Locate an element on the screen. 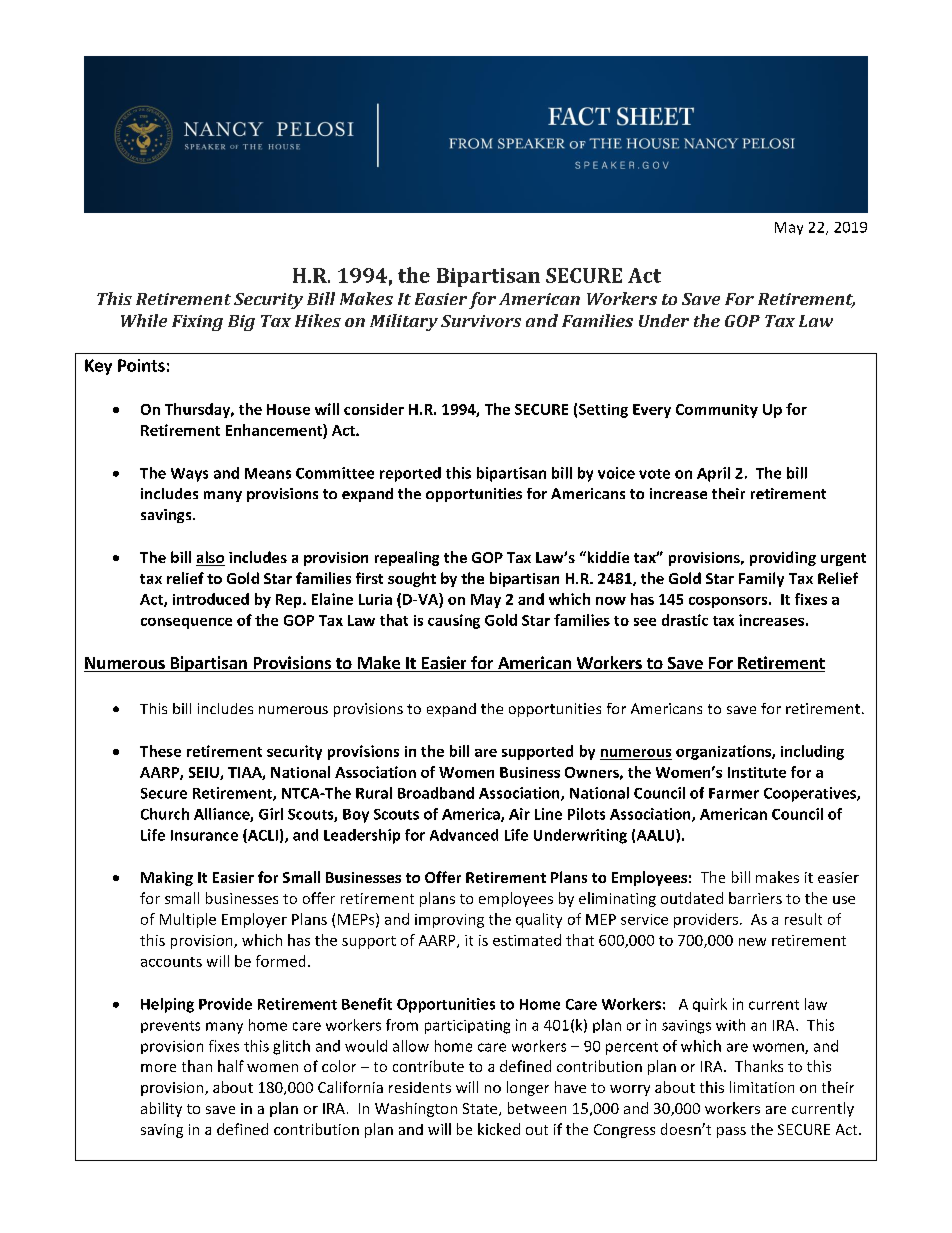 The image size is (952, 1233). ability is located at coordinates (161, 1109).
